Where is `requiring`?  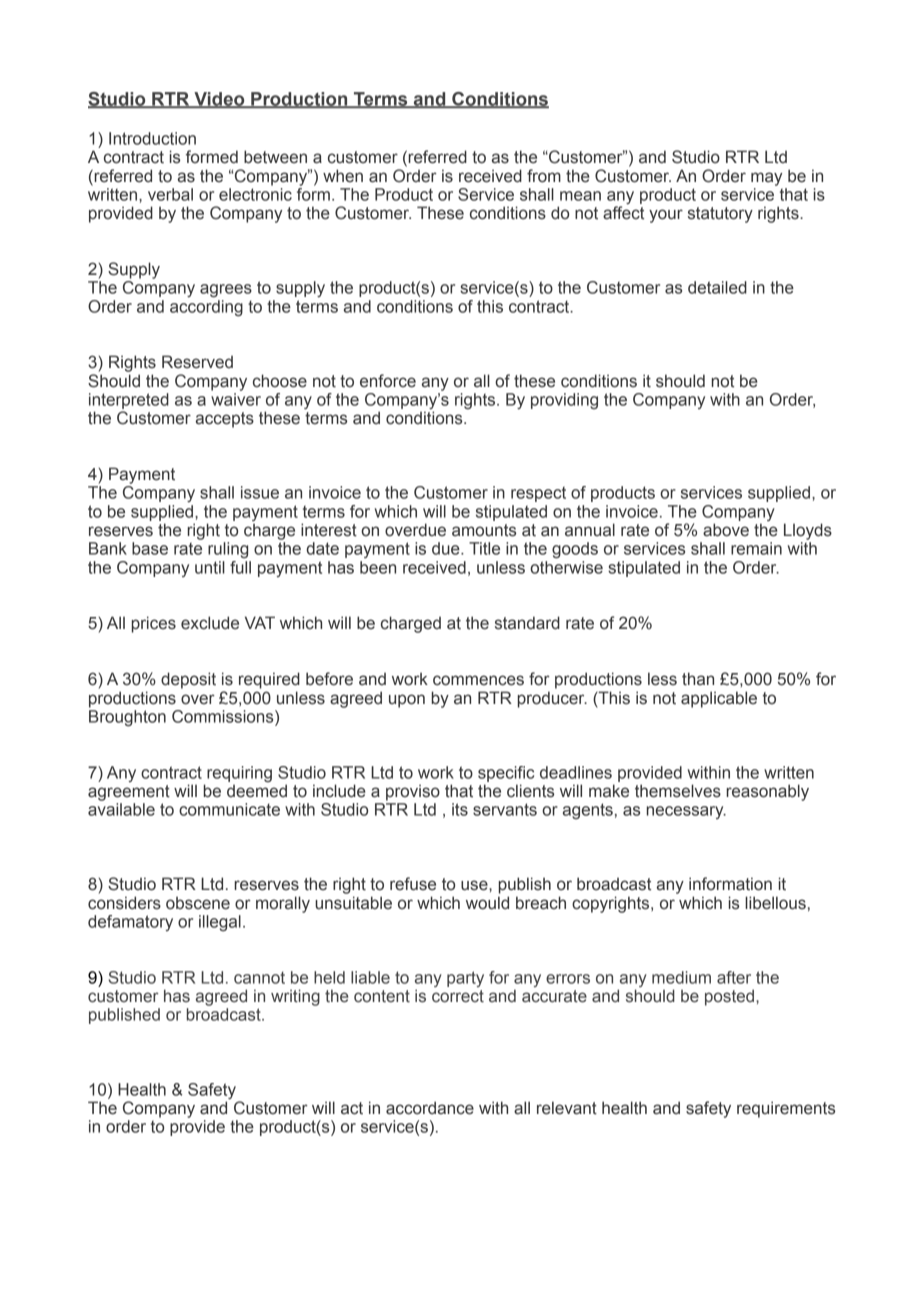
requiring is located at coordinates (239, 774).
